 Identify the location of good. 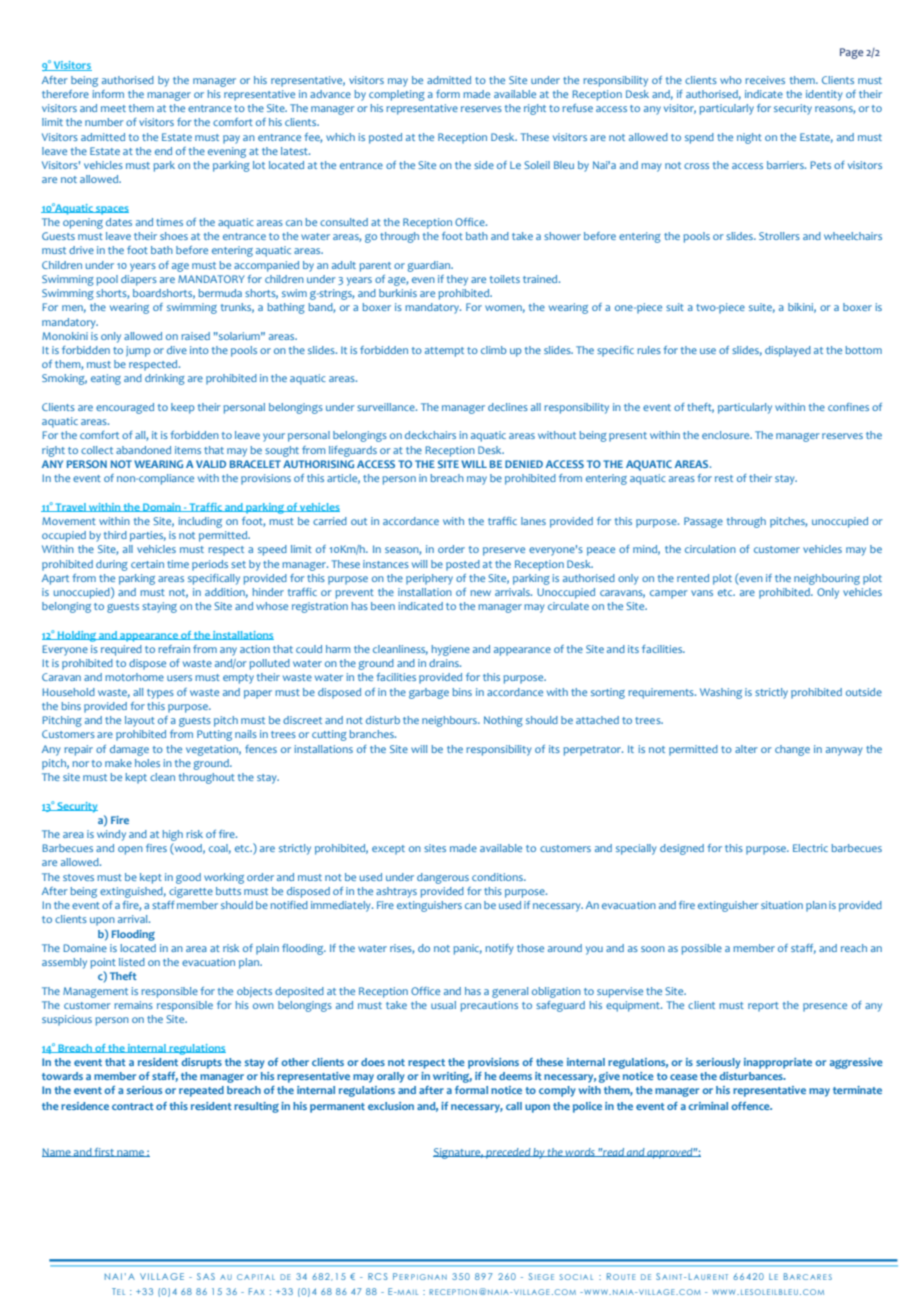
(188, 878).
